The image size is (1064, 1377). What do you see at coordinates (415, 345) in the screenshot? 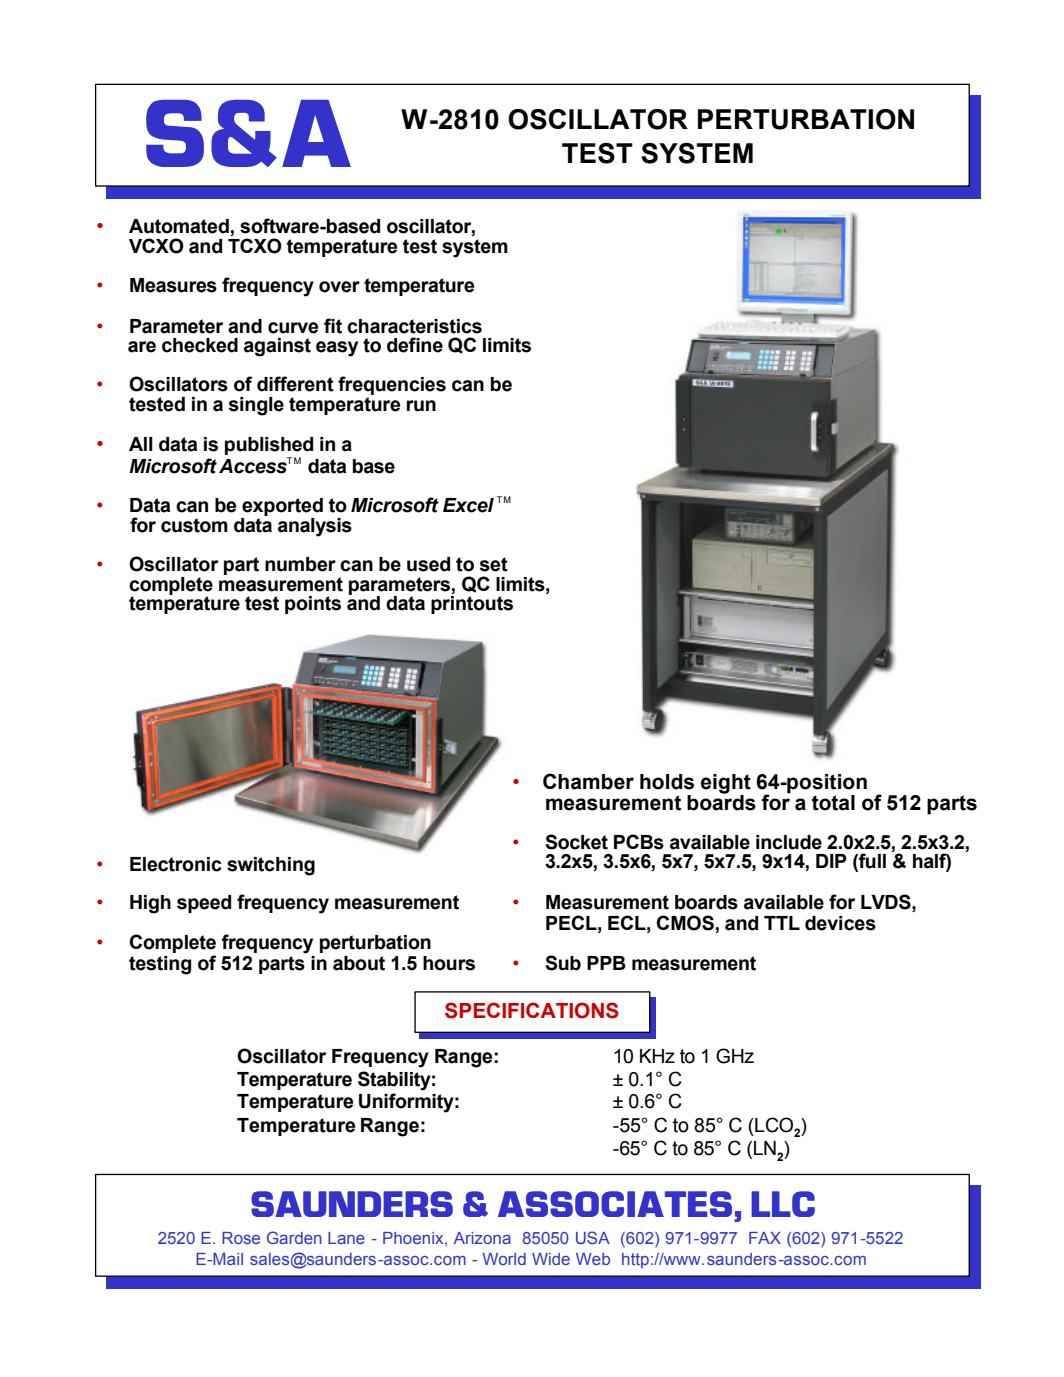
I see `define` at bounding box center [415, 345].
